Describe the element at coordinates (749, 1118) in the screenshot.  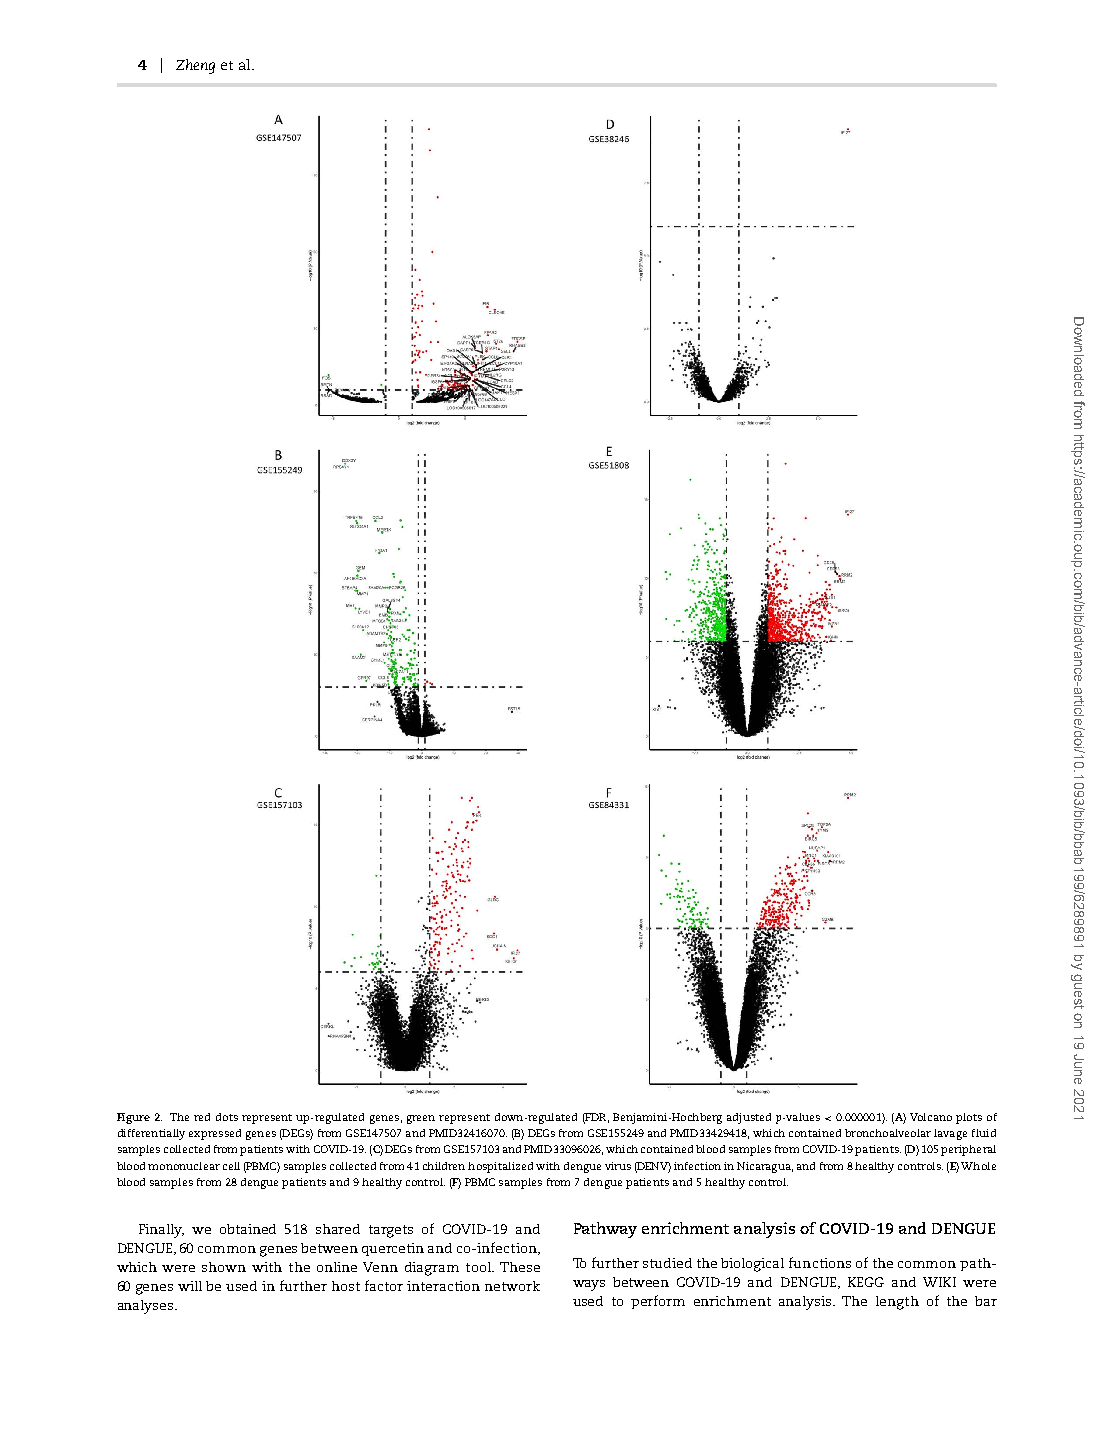
I see `adjusted` at that location.
